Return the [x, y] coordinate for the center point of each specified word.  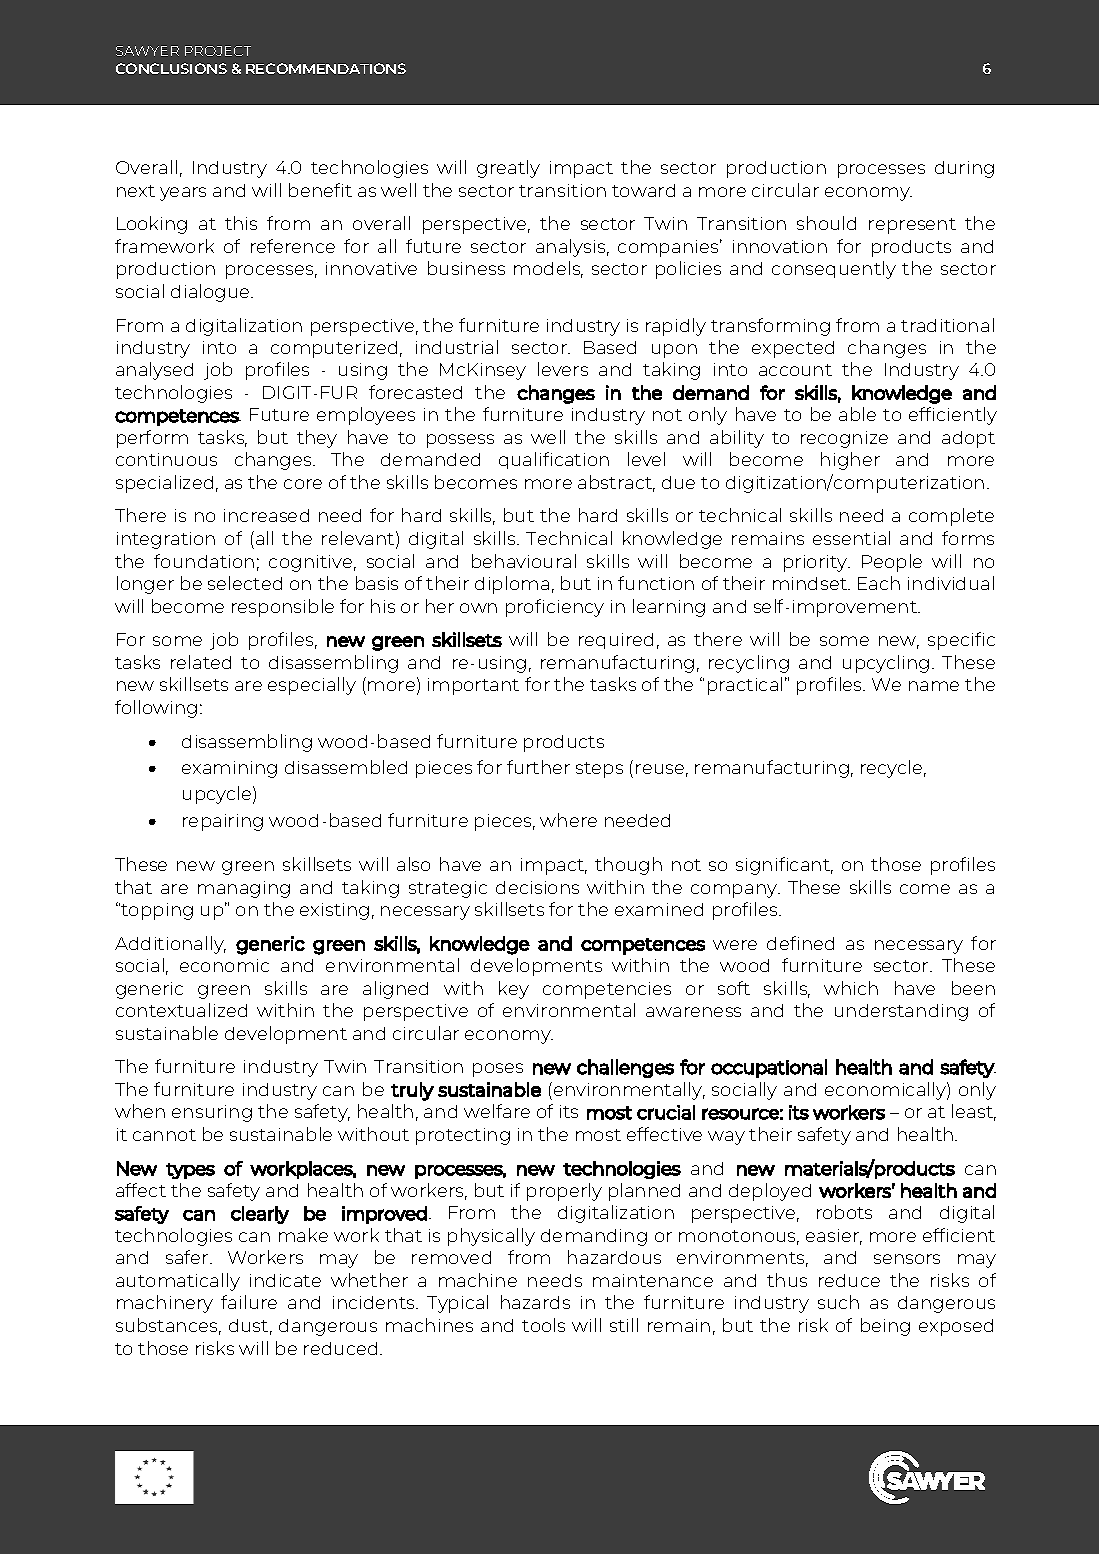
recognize [844, 439]
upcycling [886, 664]
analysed [154, 371]
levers [563, 369]
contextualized [181, 1010]
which [851, 988]
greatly [508, 169]
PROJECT [218, 51]
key [514, 990]
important [473, 686]
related [201, 662]
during [964, 169]
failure [249, 1302]
